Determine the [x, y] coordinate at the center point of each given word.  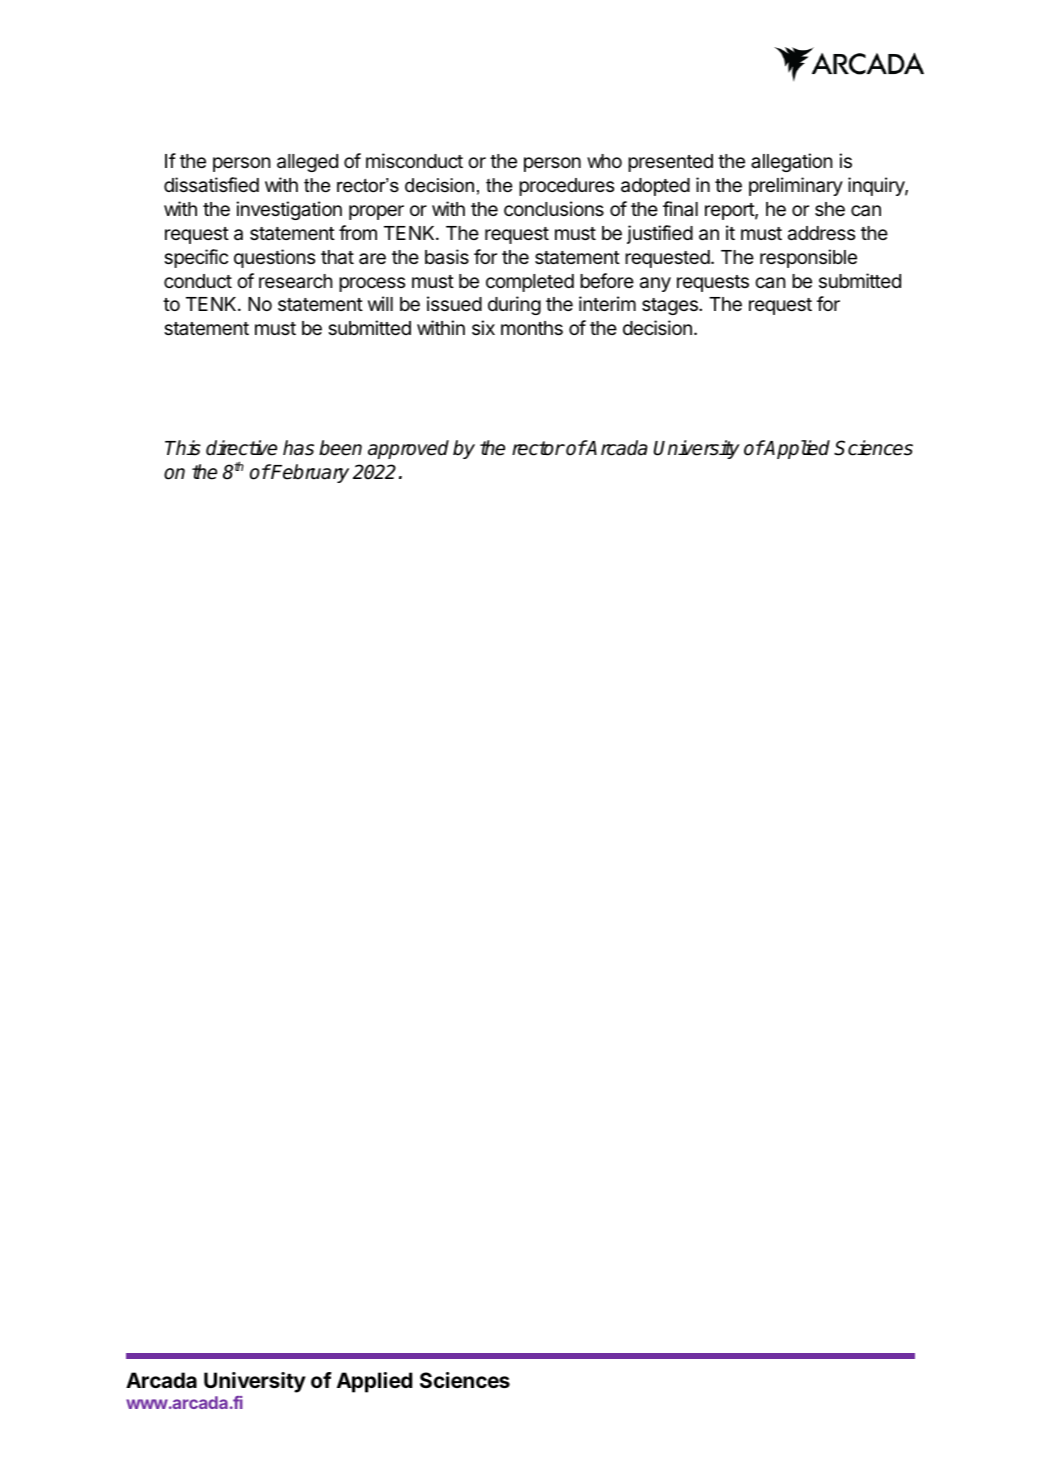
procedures [566, 187]
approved [408, 449]
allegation [791, 162]
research [295, 281]
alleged [307, 163]
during [514, 305]
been [340, 448]
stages [671, 306]
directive [241, 448]
